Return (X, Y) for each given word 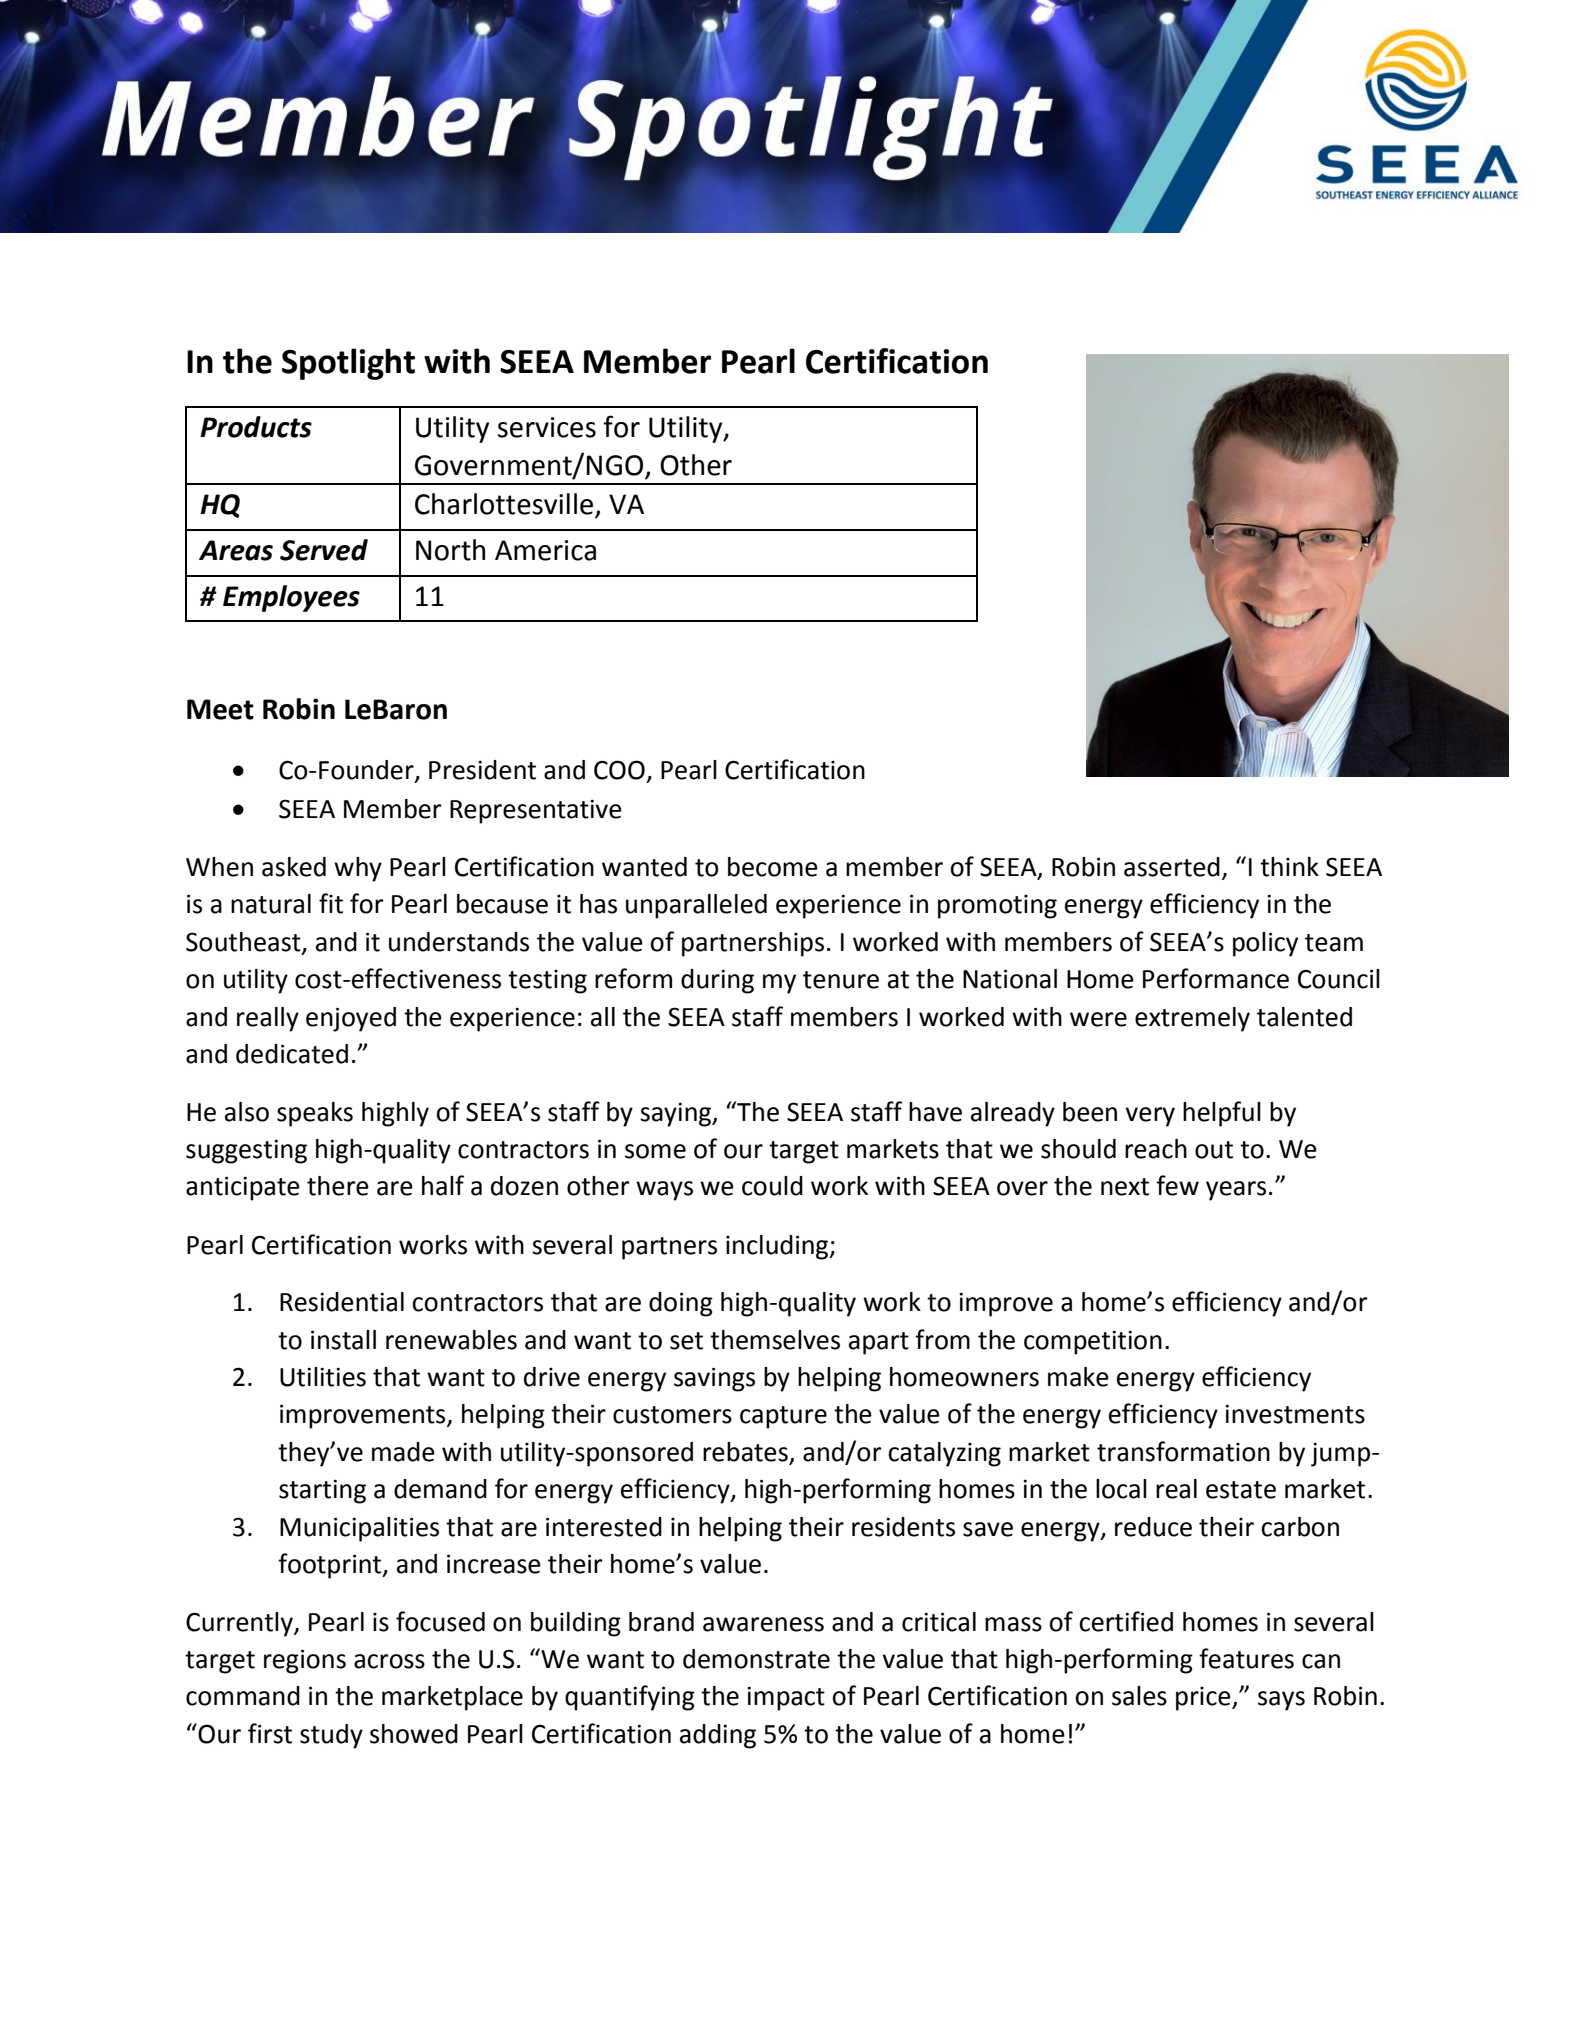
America (545, 550)
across (389, 1661)
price (1204, 1699)
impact (786, 1698)
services (547, 427)
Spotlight (348, 364)
